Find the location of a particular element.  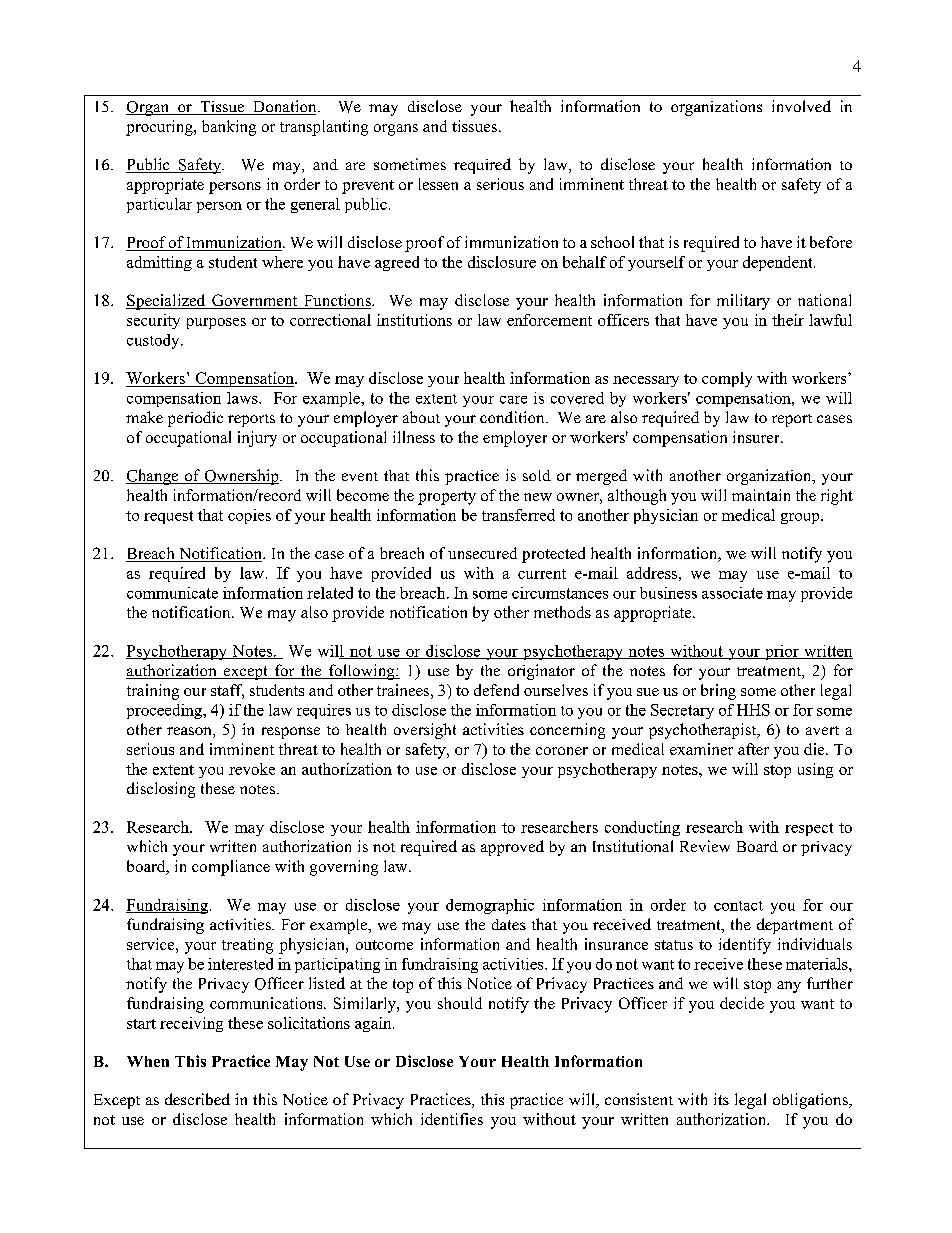

identifies is located at coordinates (452, 1119).
